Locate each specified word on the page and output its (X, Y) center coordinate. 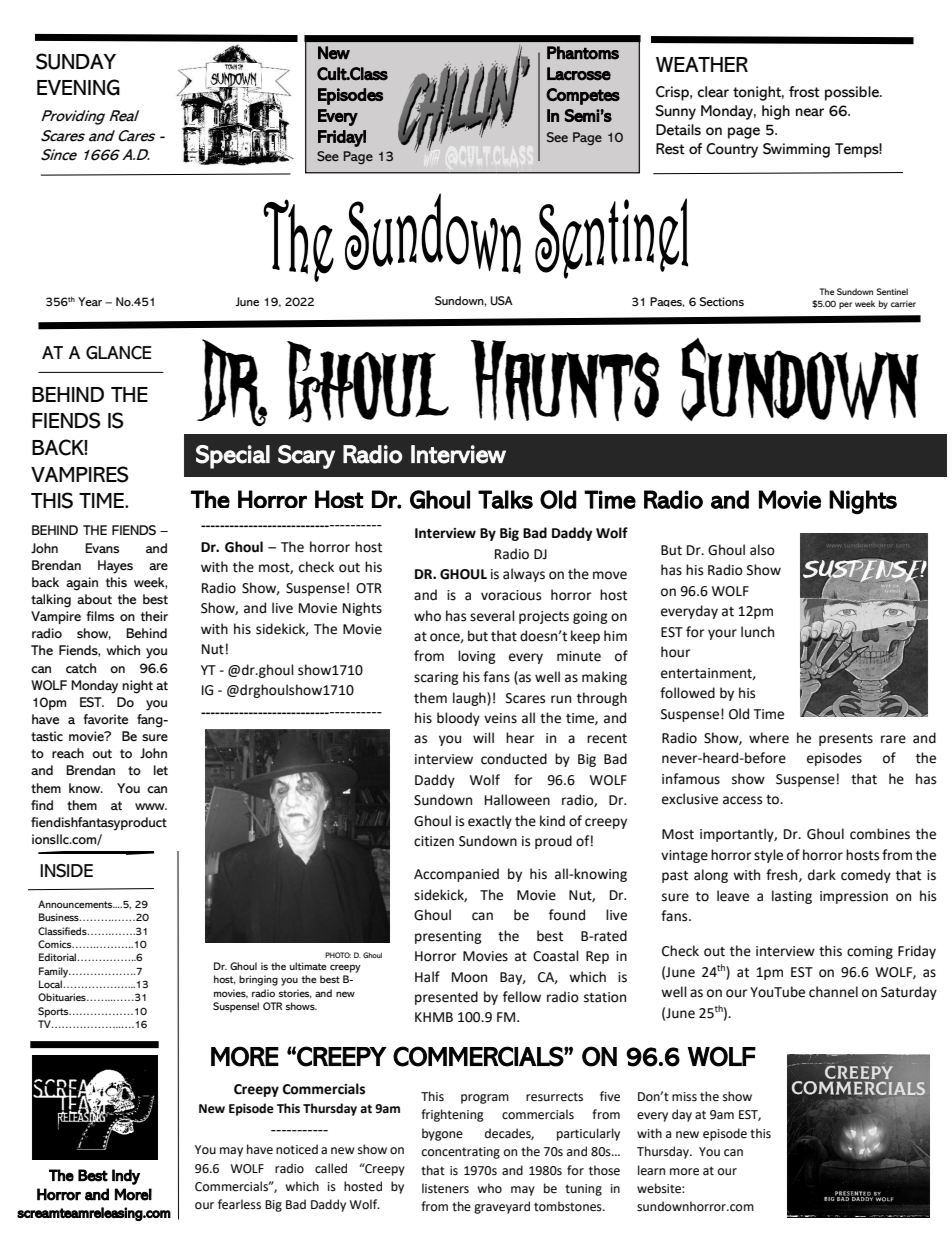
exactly (490, 822)
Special (233, 457)
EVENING (78, 87)
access (742, 800)
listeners (445, 1188)
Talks (505, 499)
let (161, 770)
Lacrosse (579, 74)
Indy (126, 1177)
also (762, 550)
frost (804, 92)
